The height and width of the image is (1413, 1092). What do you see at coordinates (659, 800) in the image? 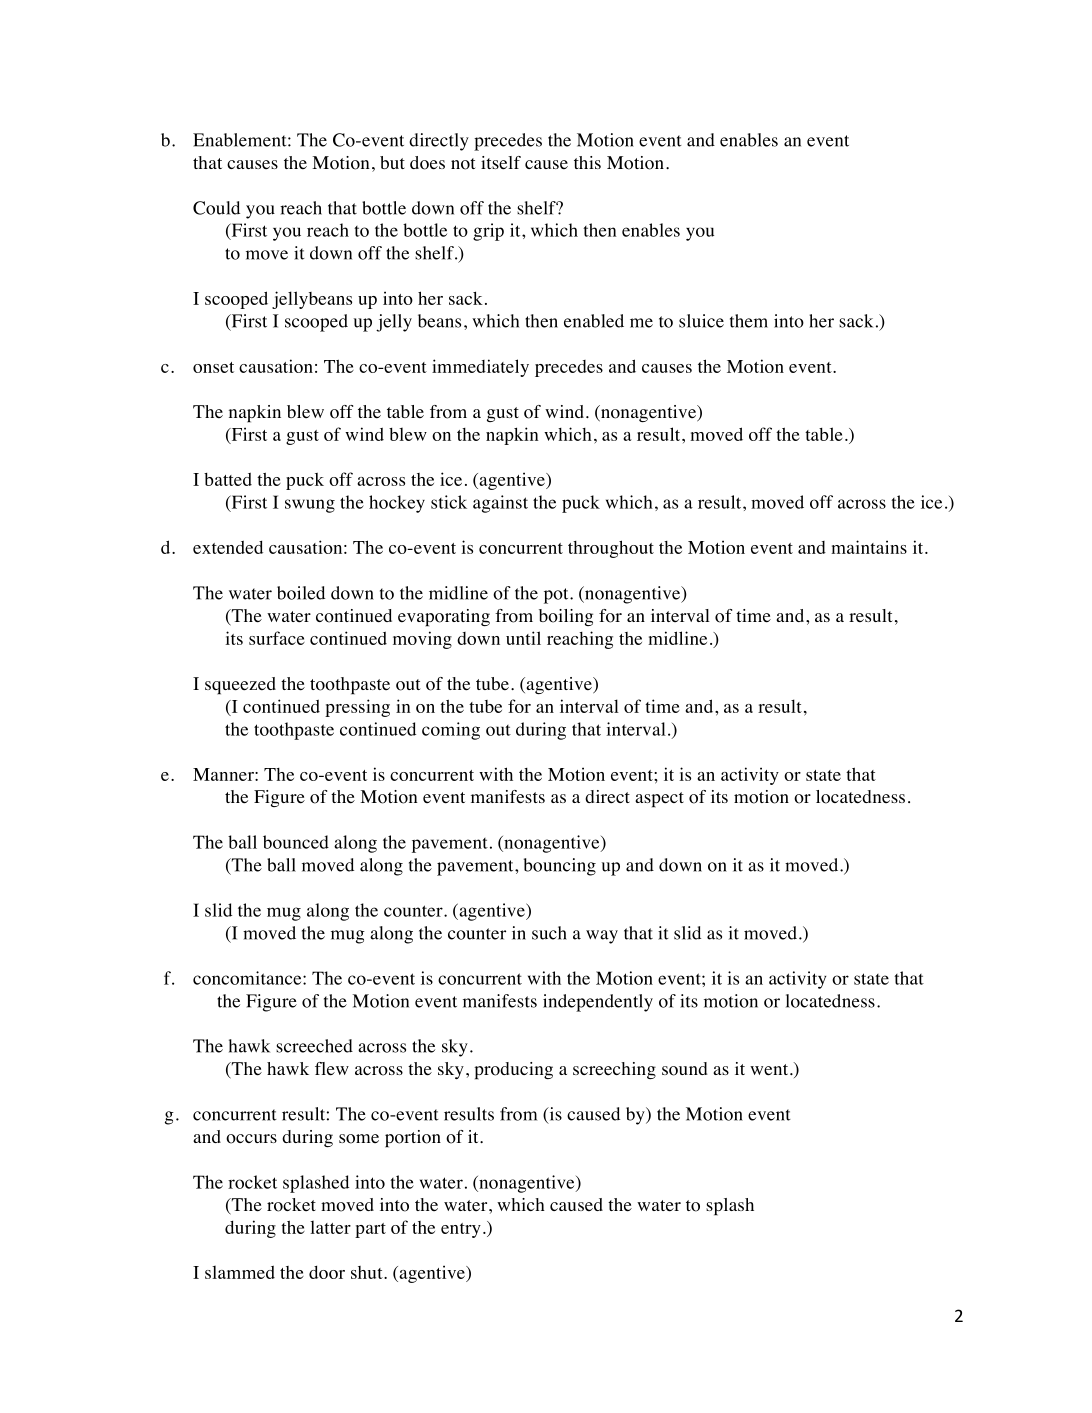
I see `aspect` at bounding box center [659, 800].
